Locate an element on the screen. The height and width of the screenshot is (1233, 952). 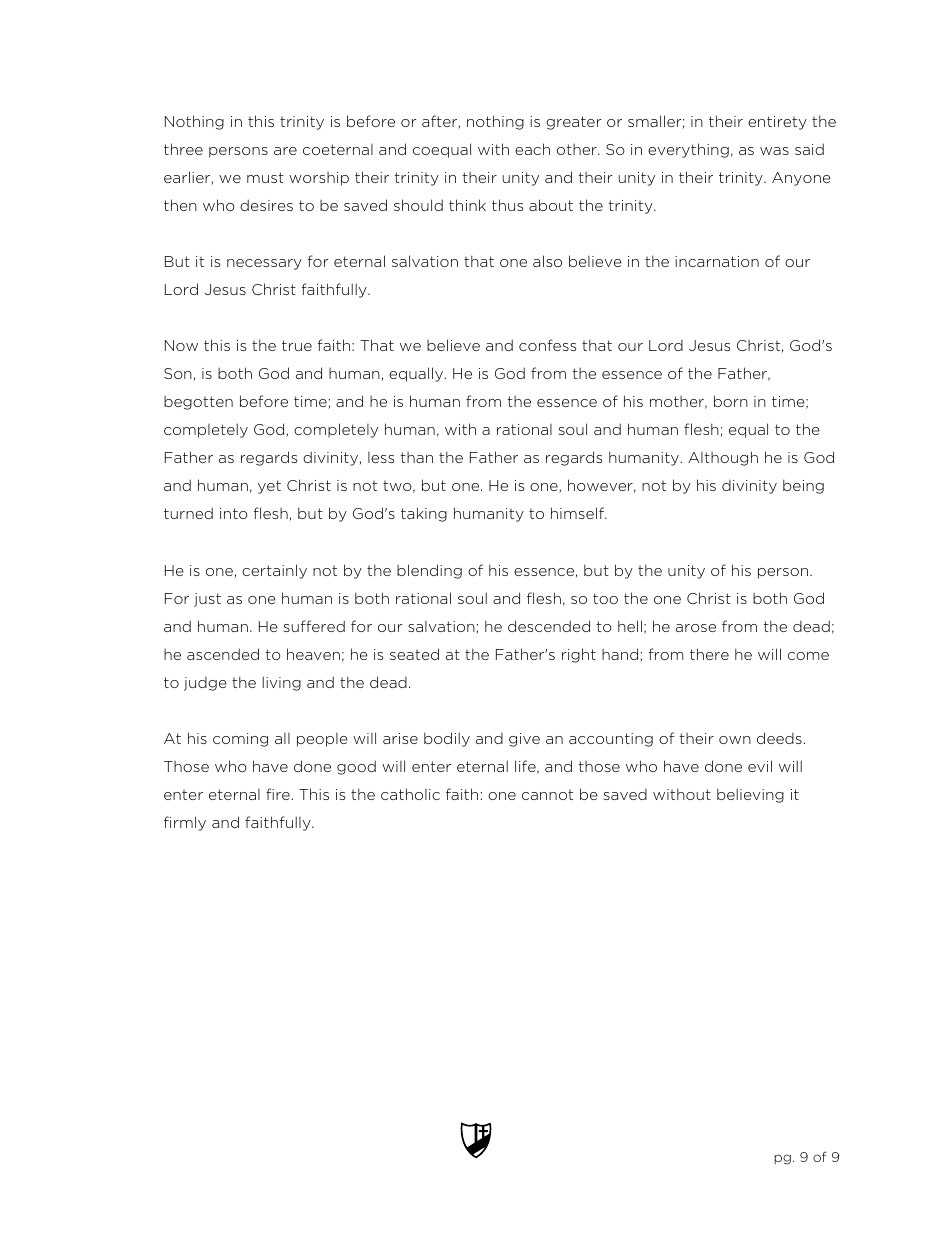
fire is located at coordinates (279, 794).
